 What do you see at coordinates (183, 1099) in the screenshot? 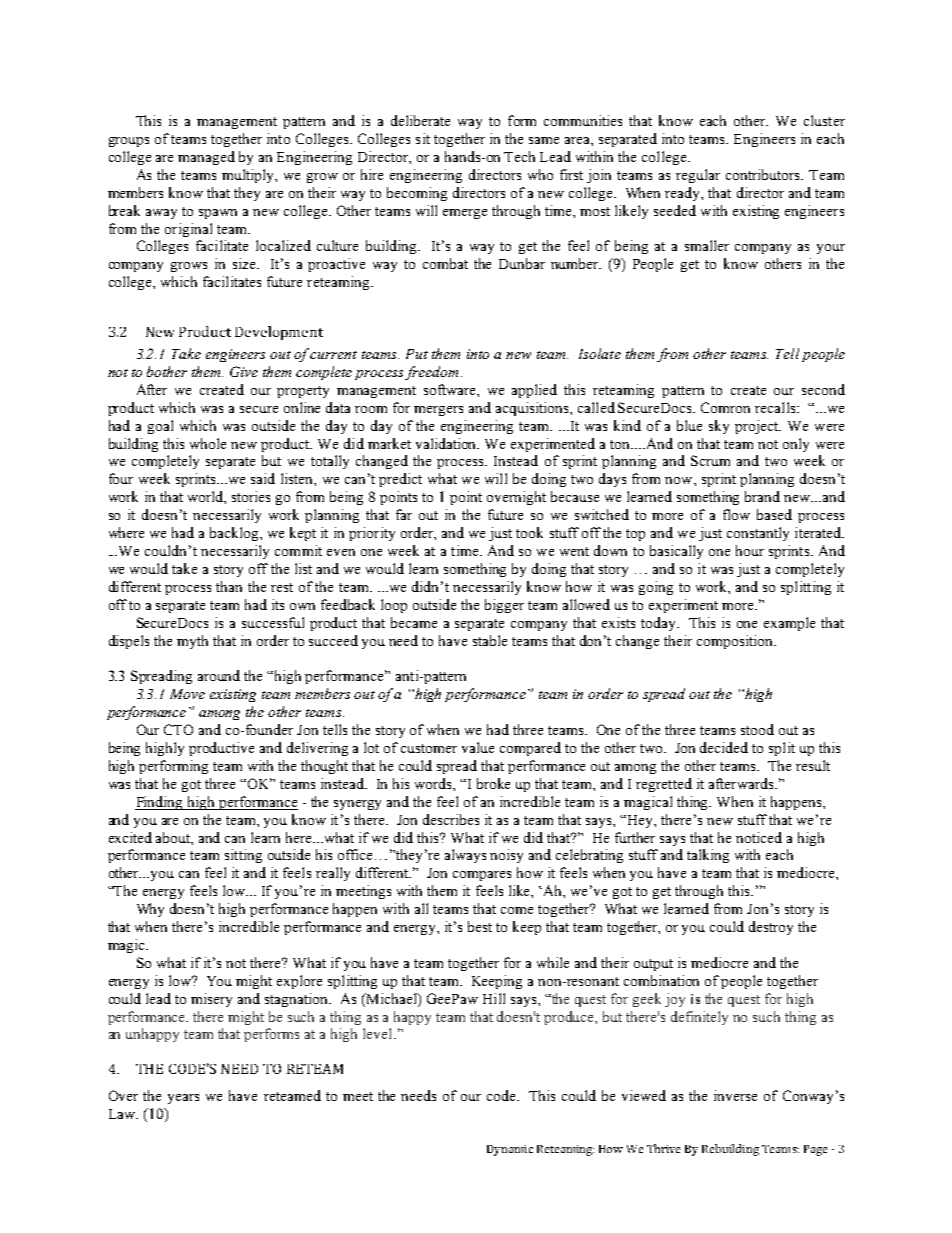
I see `years` at bounding box center [183, 1099].
